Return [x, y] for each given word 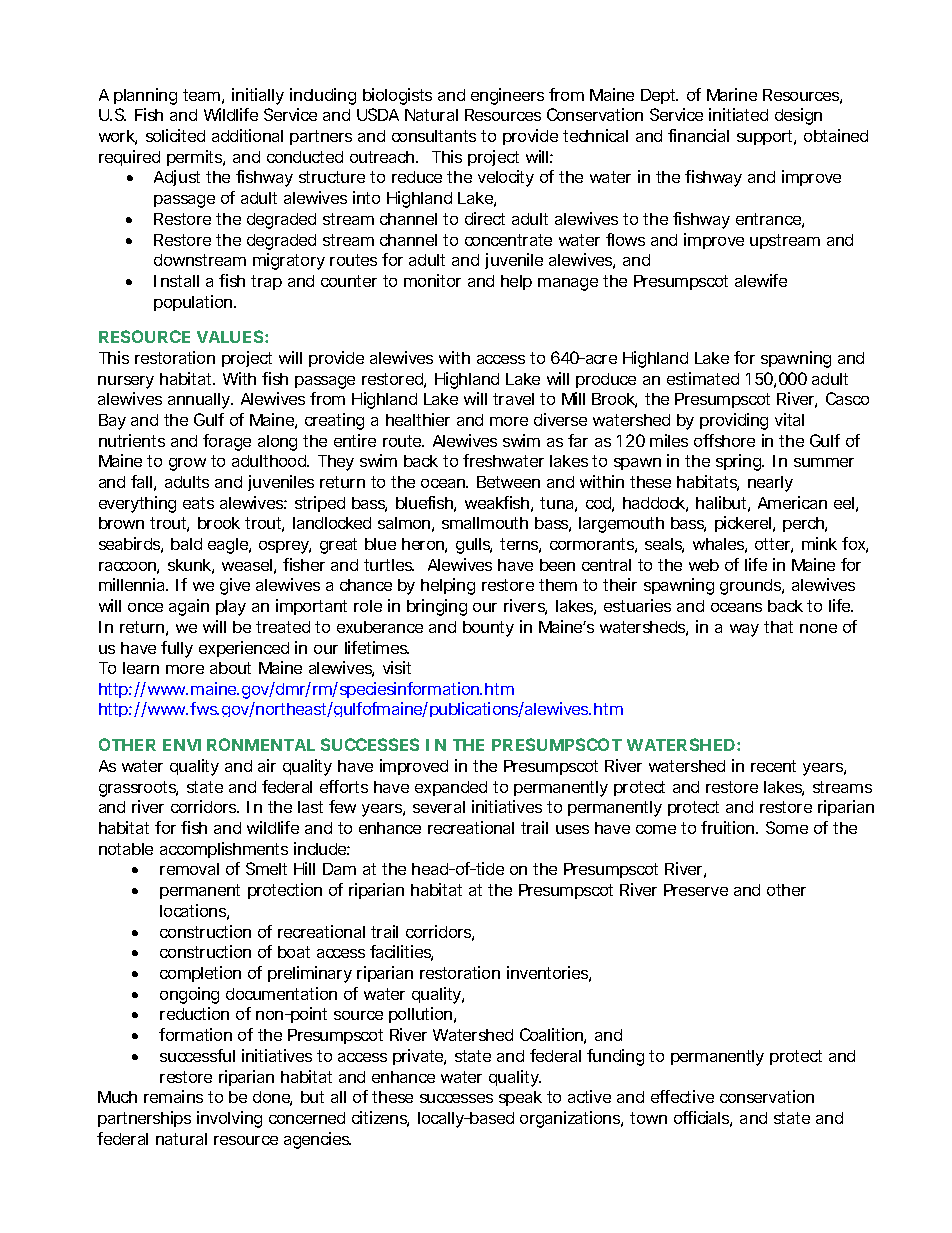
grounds [752, 587]
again [189, 607]
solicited [175, 135]
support [766, 137]
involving [229, 1119]
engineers [507, 96]
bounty [488, 629]
